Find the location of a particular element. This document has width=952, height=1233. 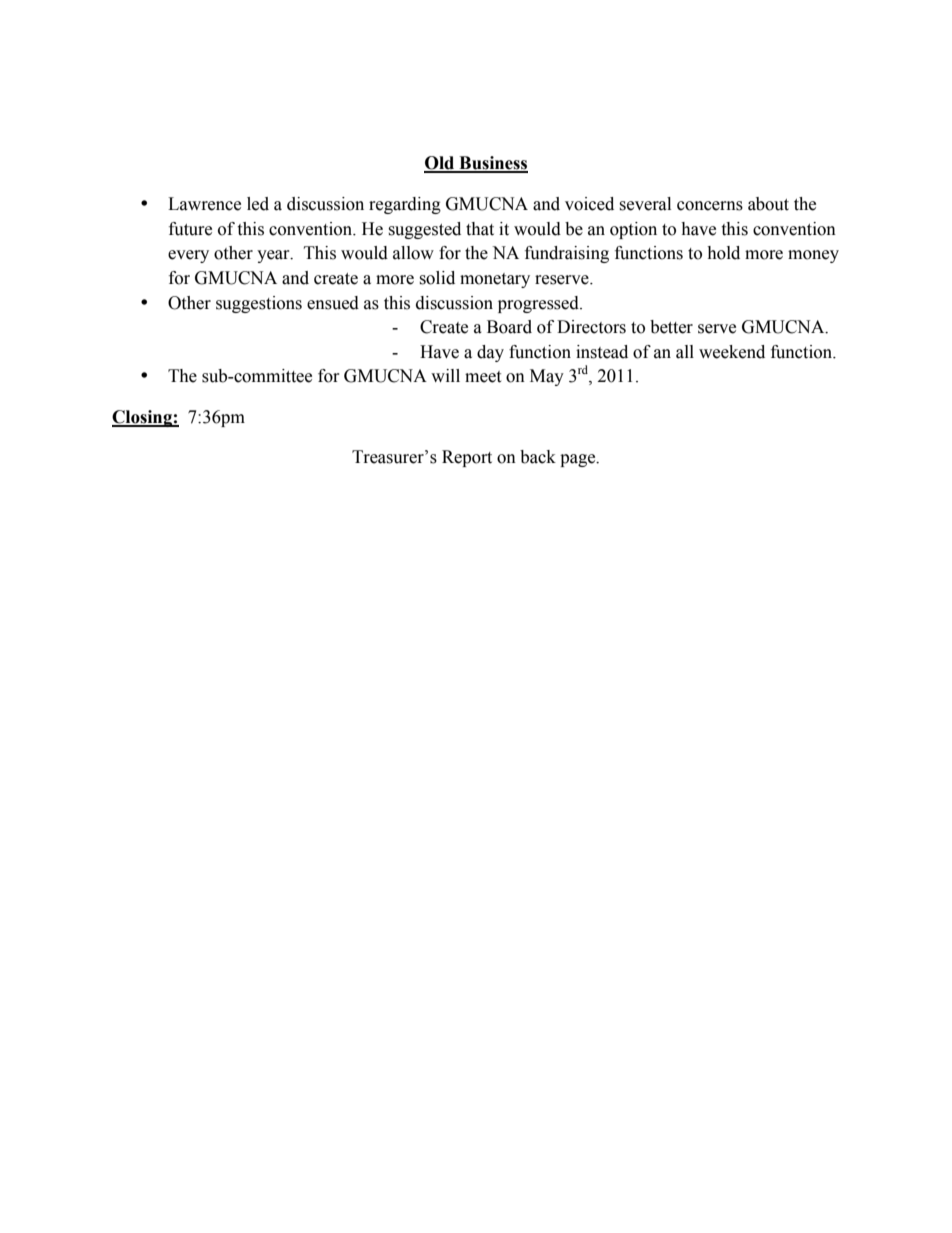

future is located at coordinates (190, 229).
